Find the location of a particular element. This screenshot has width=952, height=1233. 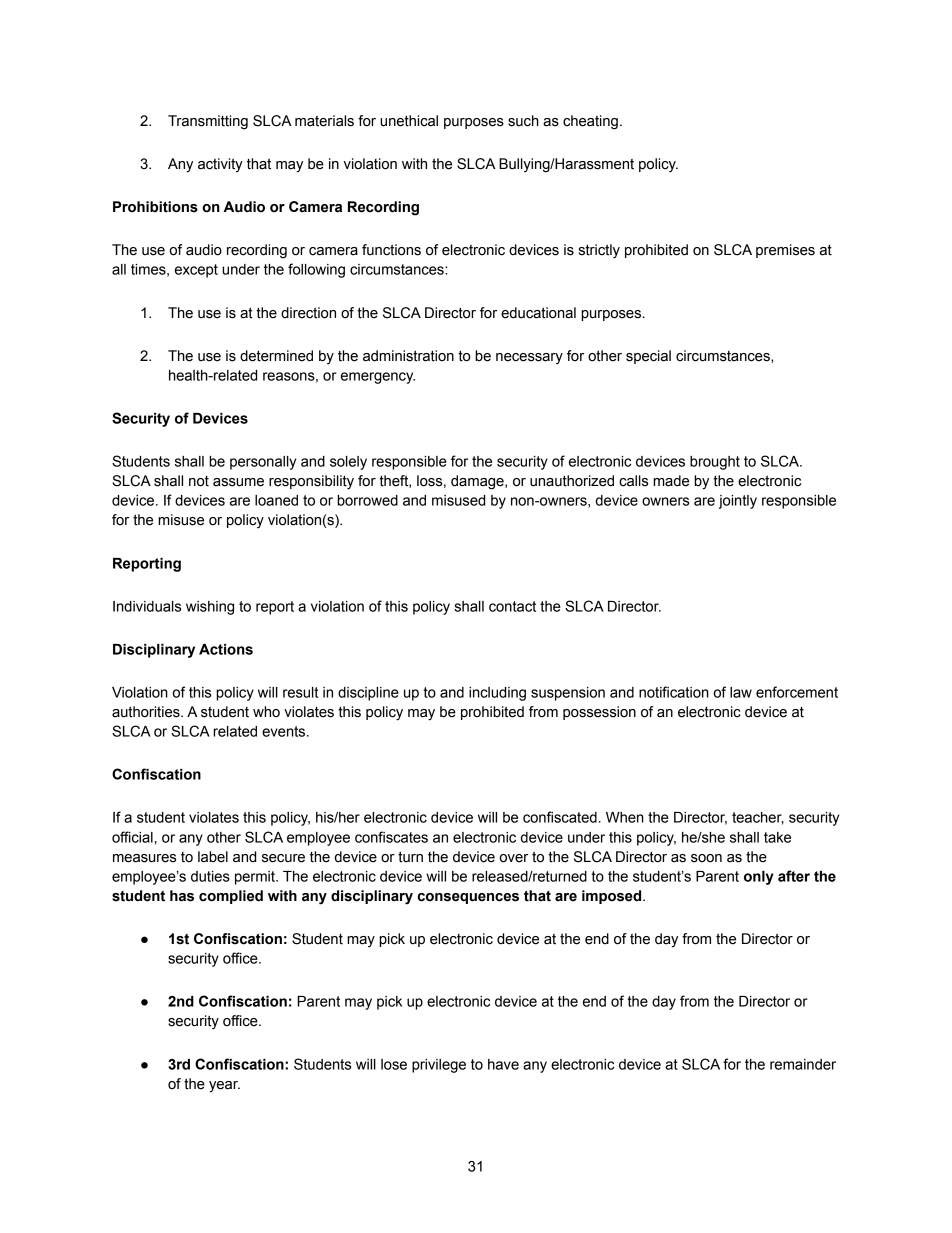

contact is located at coordinates (512, 606).
